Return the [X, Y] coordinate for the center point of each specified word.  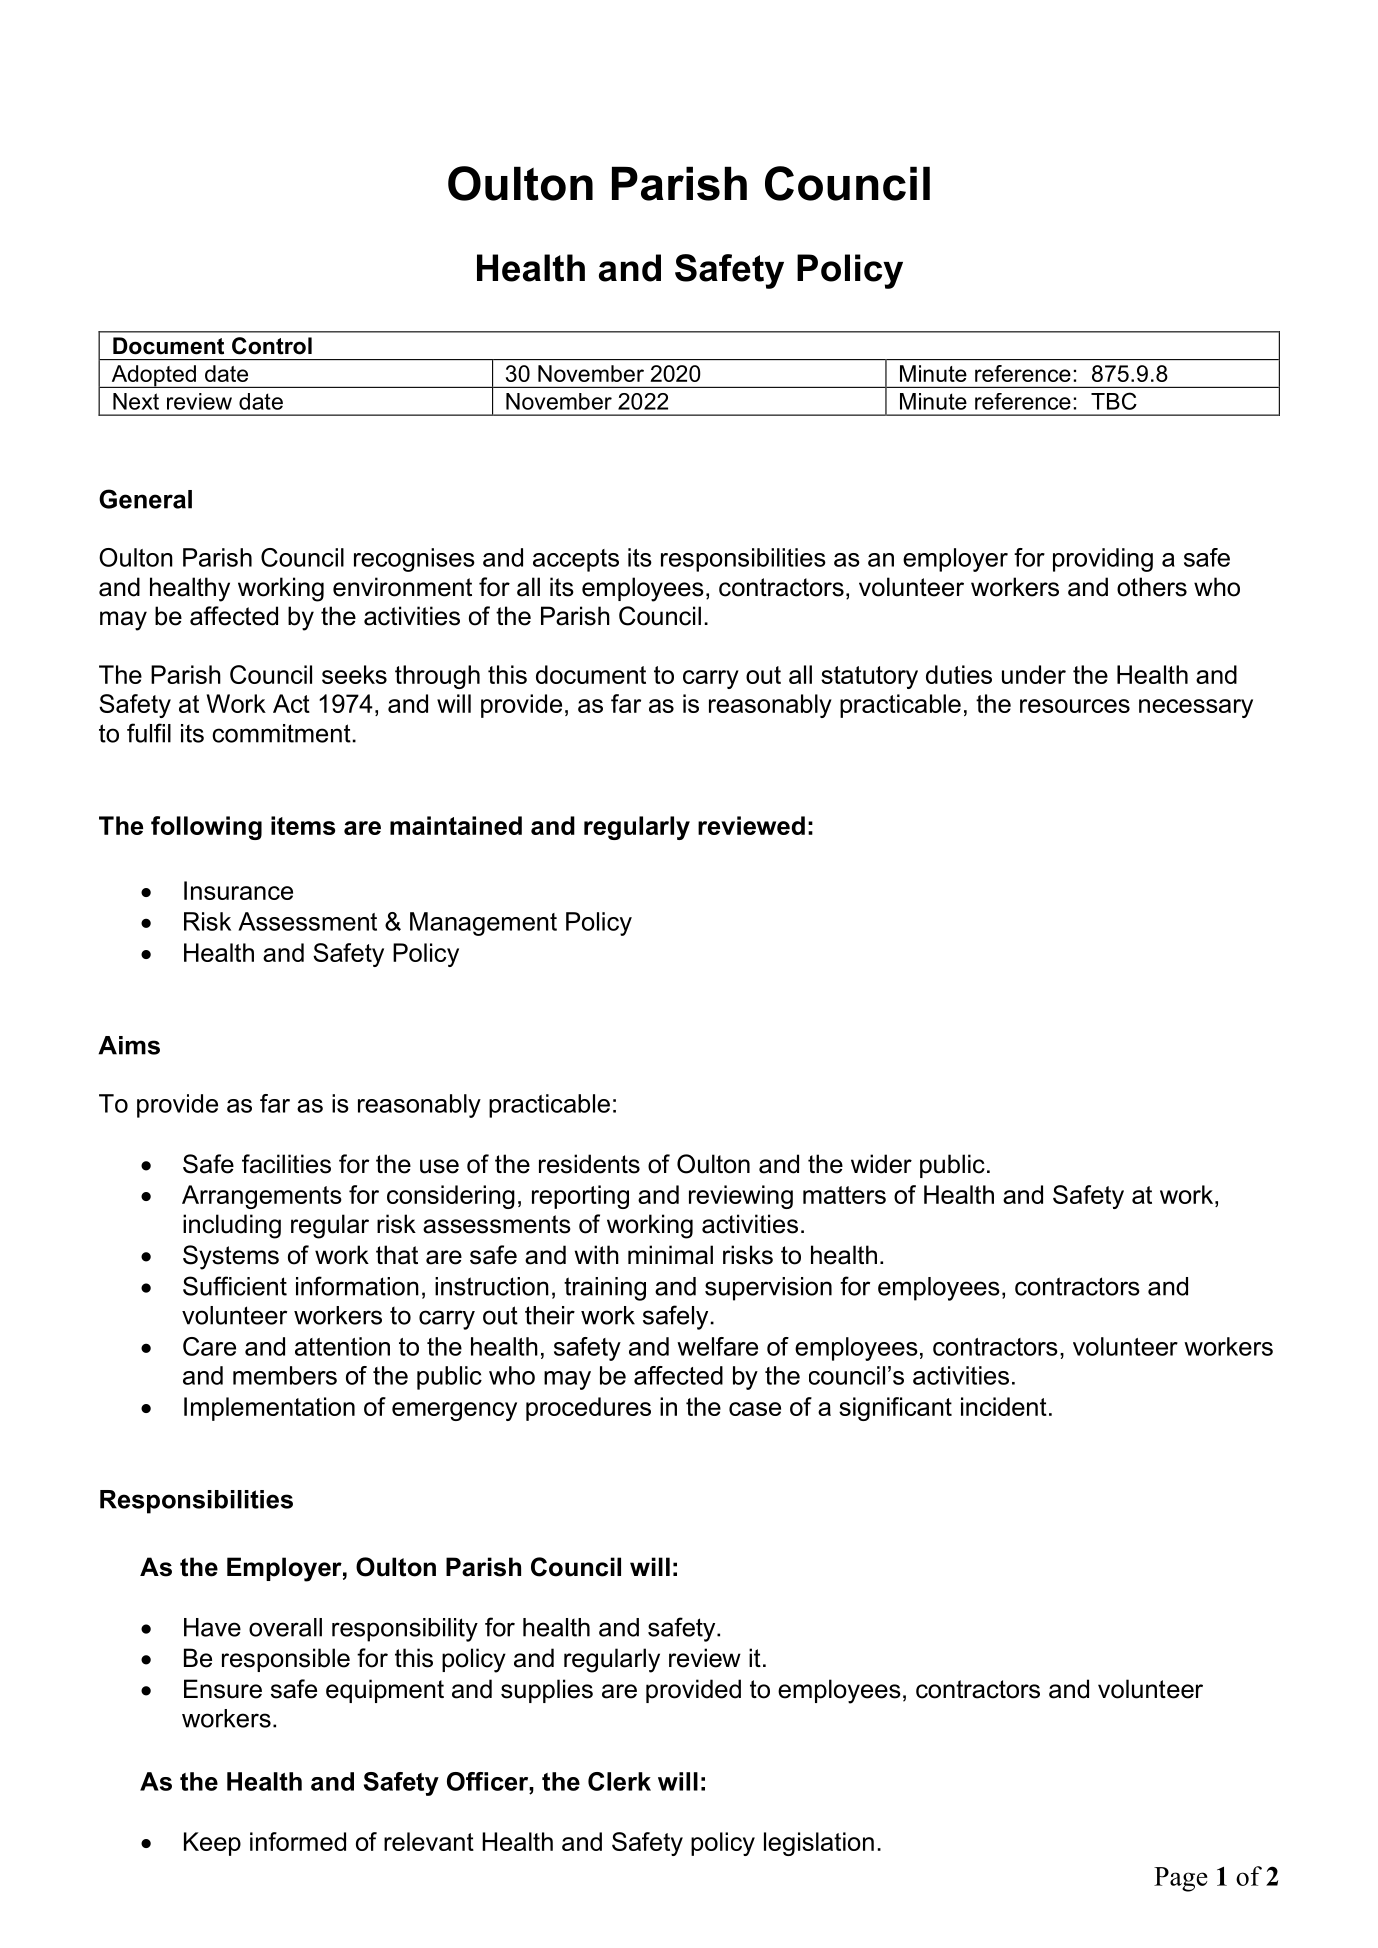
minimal [670, 1255]
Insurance [238, 890]
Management [483, 924]
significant [895, 1409]
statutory [869, 677]
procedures [588, 1409]
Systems [231, 1257]
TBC [1114, 401]
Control [272, 346]
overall [285, 1627]
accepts [576, 560]
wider [881, 1164]
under [1034, 674]
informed [298, 1841]
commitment [281, 733]
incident [1004, 1406]
